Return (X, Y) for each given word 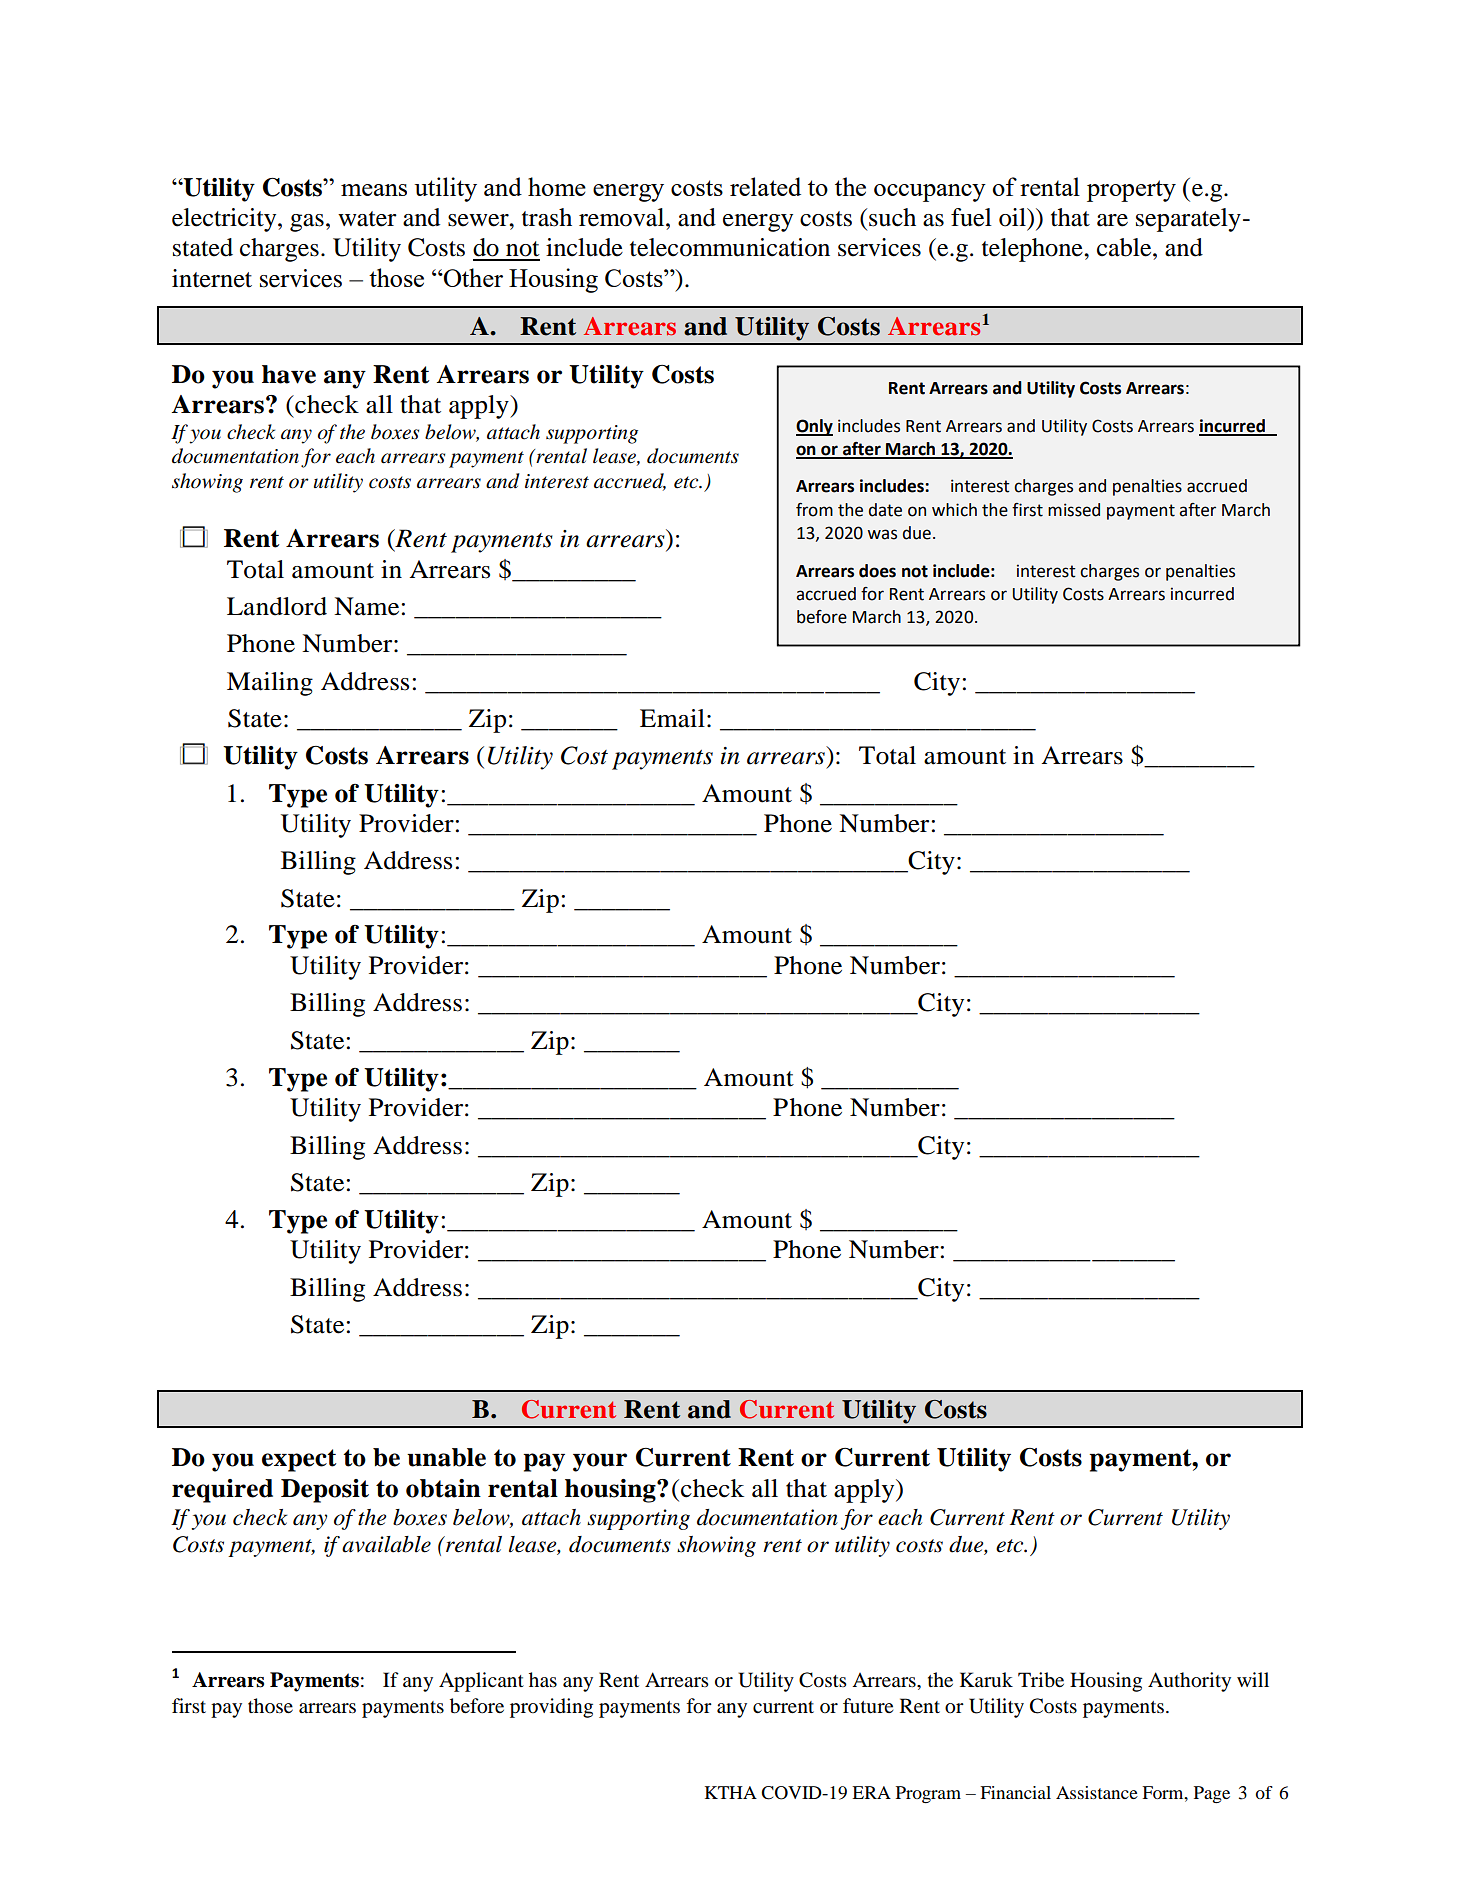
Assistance (1097, 1792)
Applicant (481, 1682)
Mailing (270, 684)
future (868, 1706)
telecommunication (730, 247)
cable (1125, 247)
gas (307, 223)
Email (672, 718)
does (877, 571)
